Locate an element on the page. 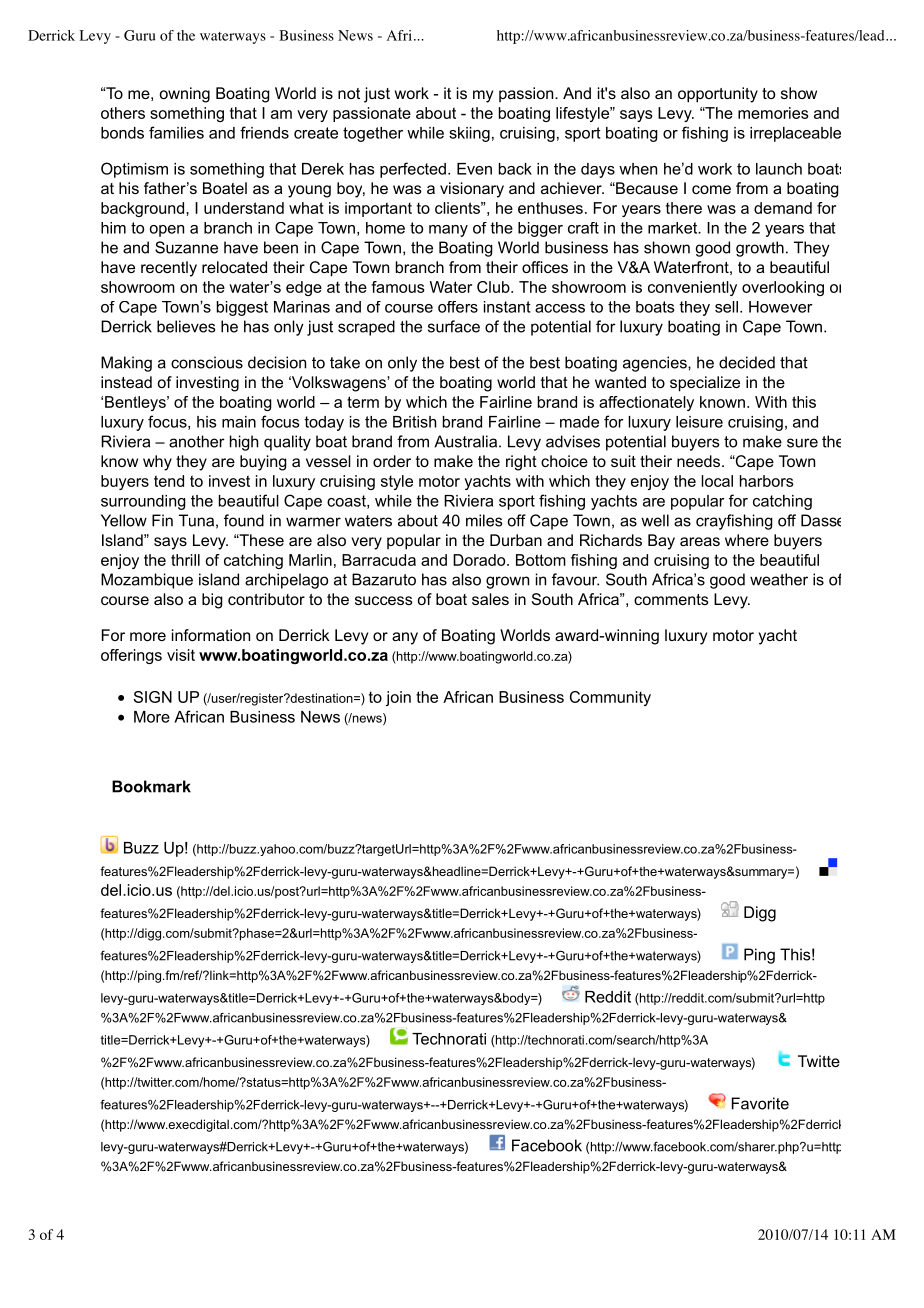 The width and height of the document is (924, 1308). Community is located at coordinates (610, 698).
